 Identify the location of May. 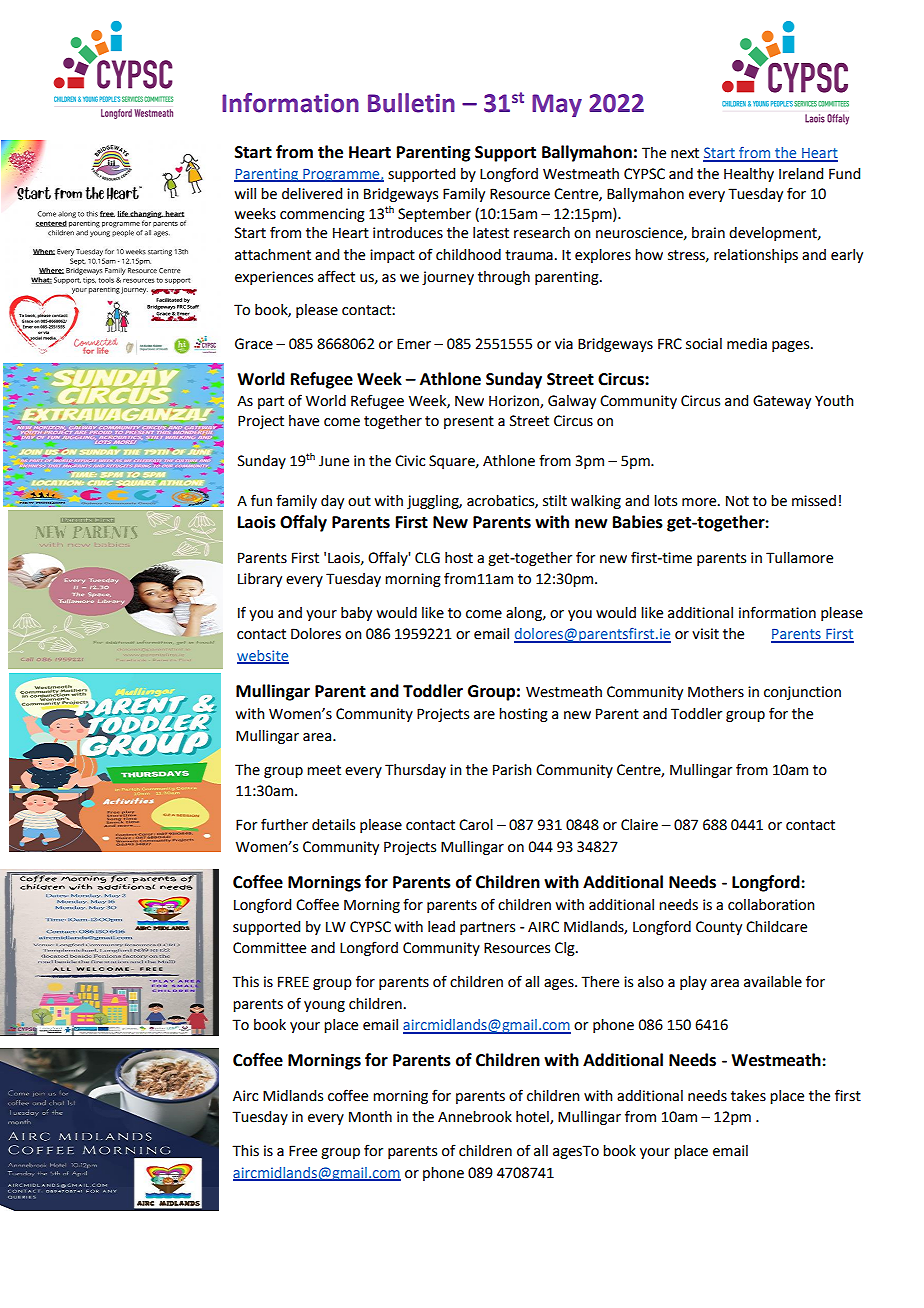
(557, 105).
